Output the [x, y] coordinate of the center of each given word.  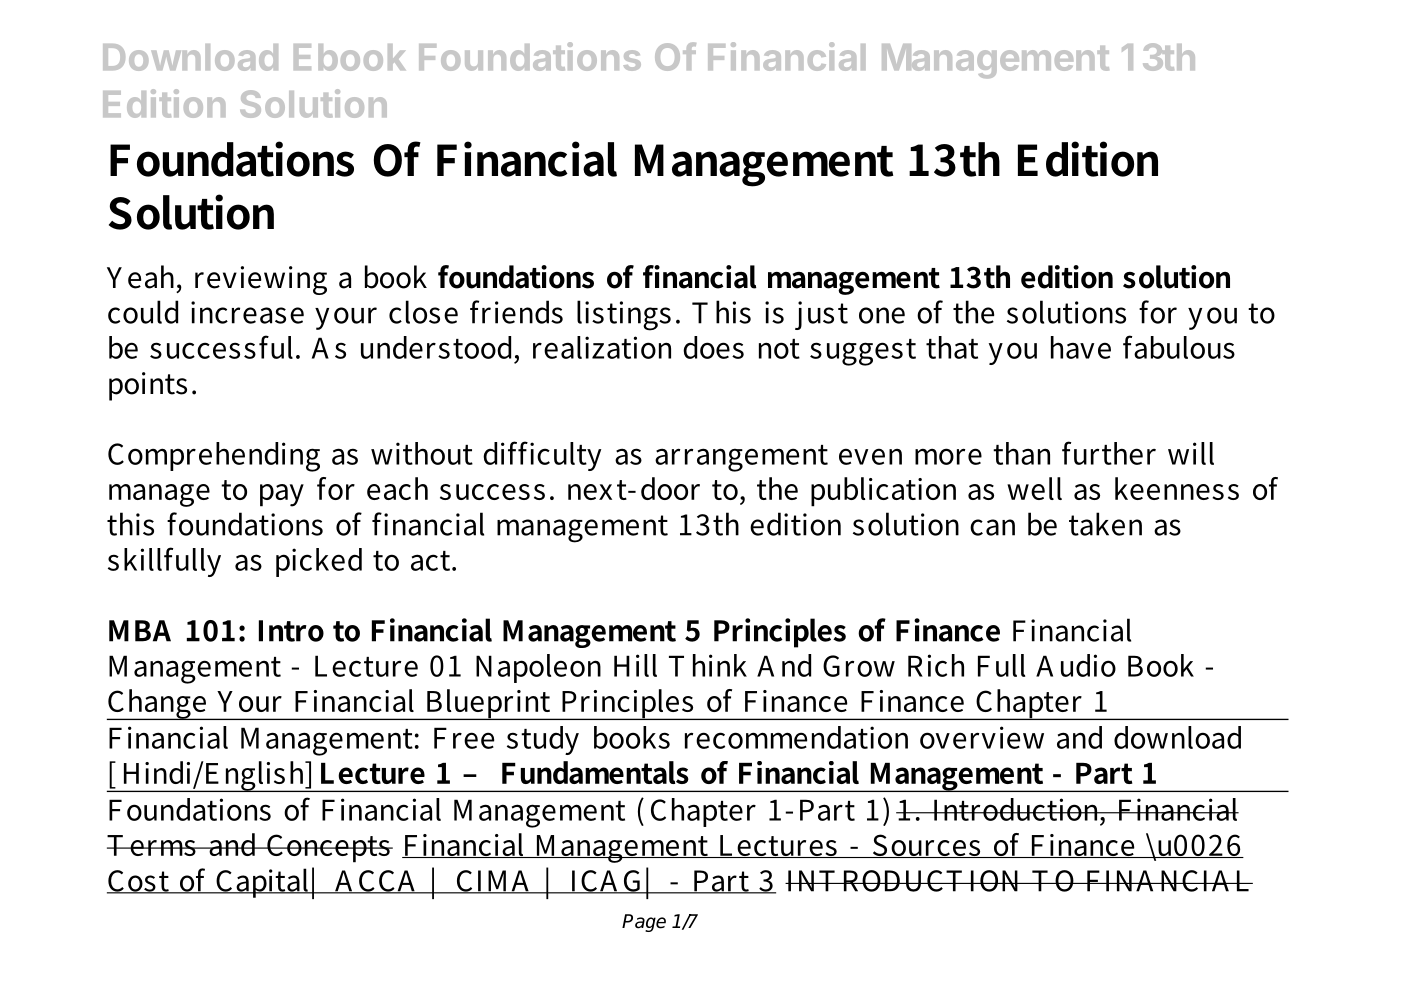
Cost [139, 882]
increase [247, 312]
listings [624, 315]
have [1081, 347]
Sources [926, 846]
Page [644, 923]
